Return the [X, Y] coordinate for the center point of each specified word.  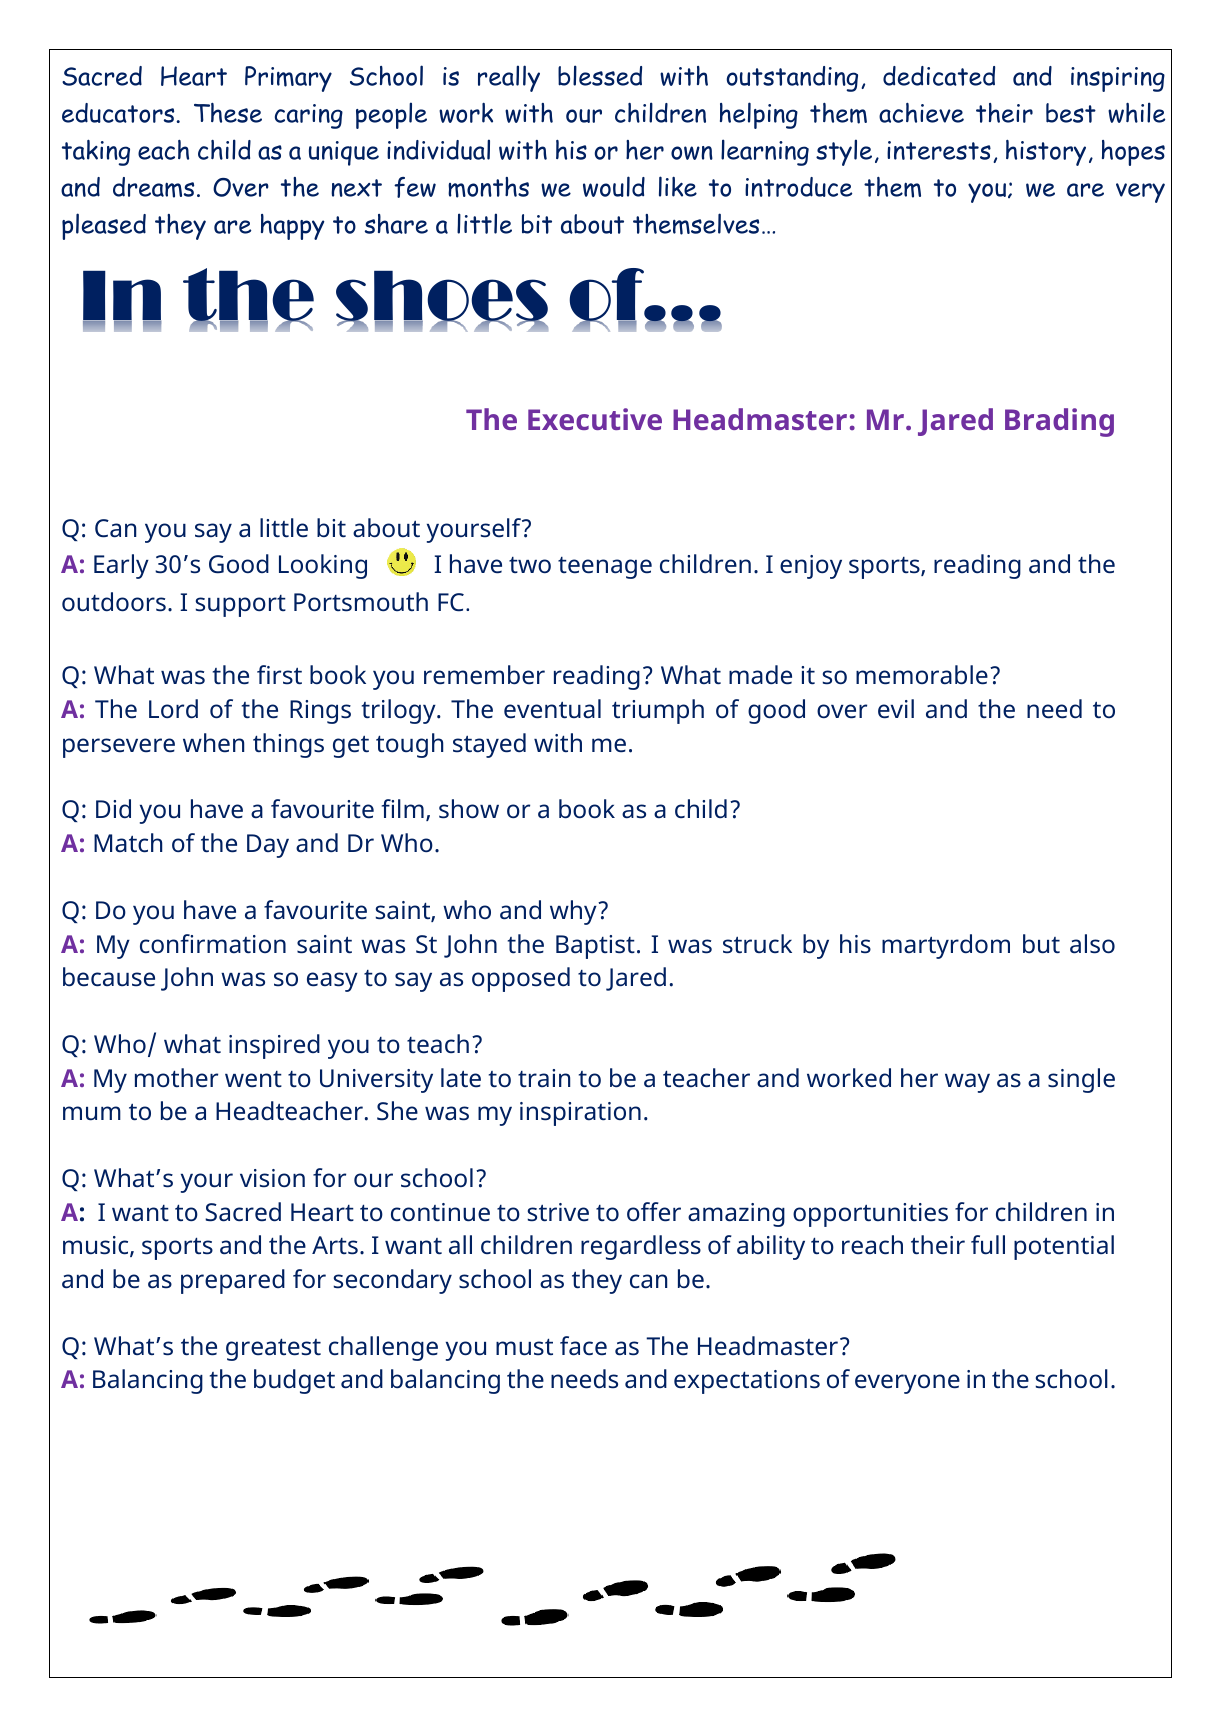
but [1041, 944]
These [228, 113]
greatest [273, 1349]
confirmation [213, 944]
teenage [605, 568]
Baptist [595, 947]
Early [121, 566]
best [1071, 113]
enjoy [811, 567]
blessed [600, 75]
